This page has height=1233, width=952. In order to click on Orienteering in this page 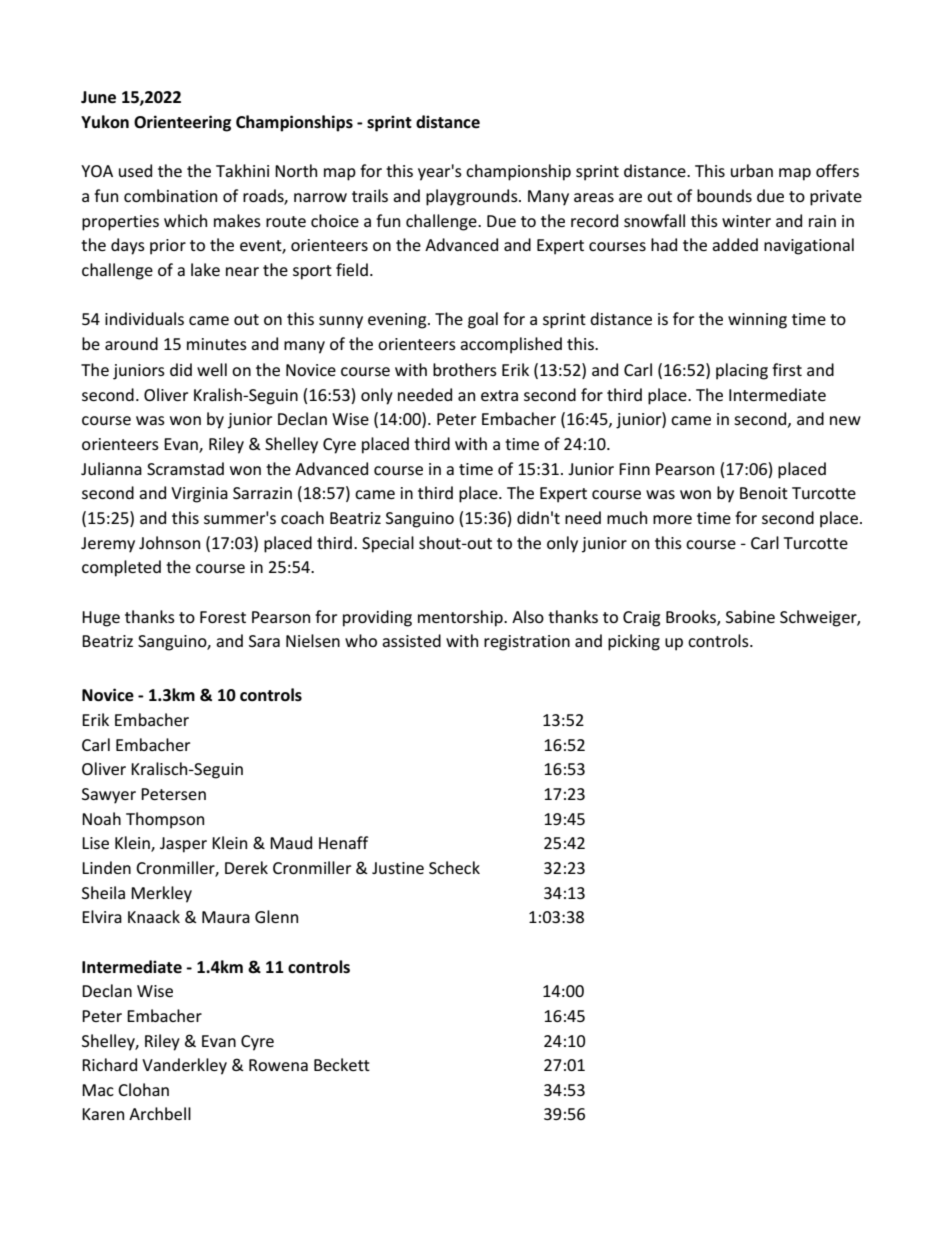, I will do `click(182, 123)`.
